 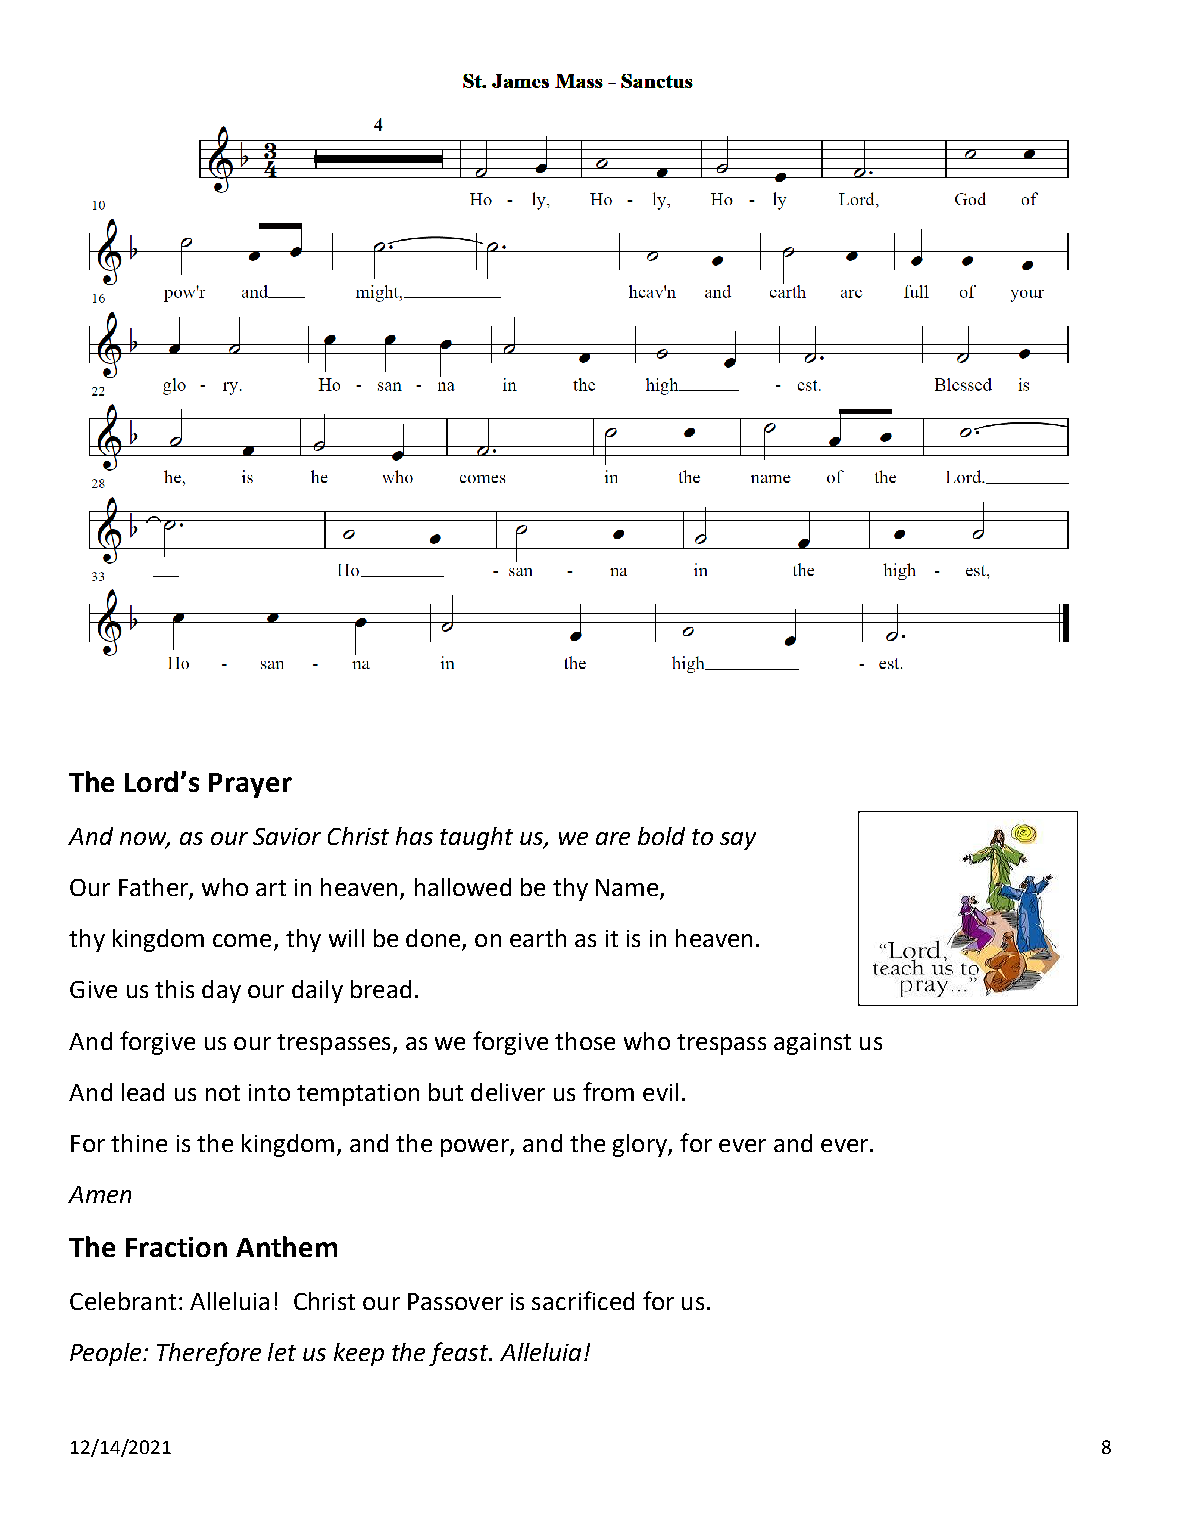 What do you see at coordinates (476, 838) in the screenshot?
I see `taught` at bounding box center [476, 838].
